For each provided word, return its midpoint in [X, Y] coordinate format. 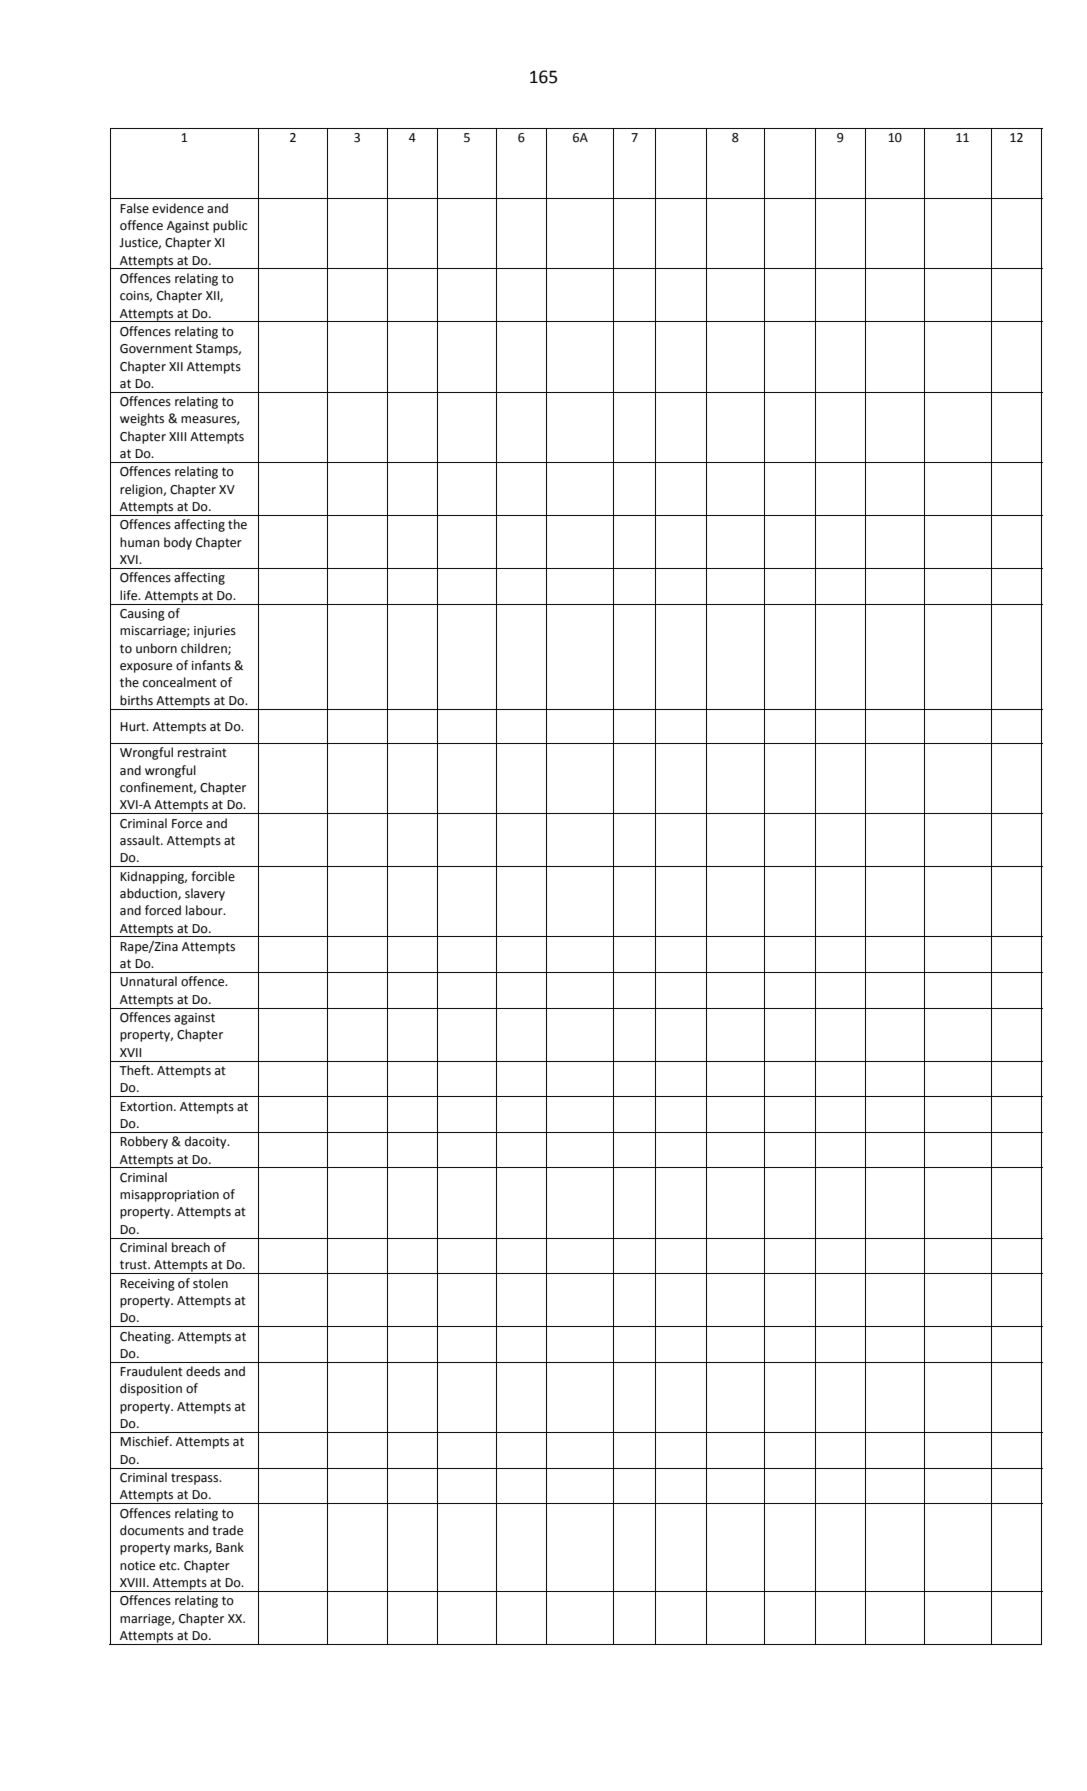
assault [141, 840]
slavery [205, 894]
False [134, 208]
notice [137, 1566]
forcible [213, 876]
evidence [178, 208]
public [230, 226]
